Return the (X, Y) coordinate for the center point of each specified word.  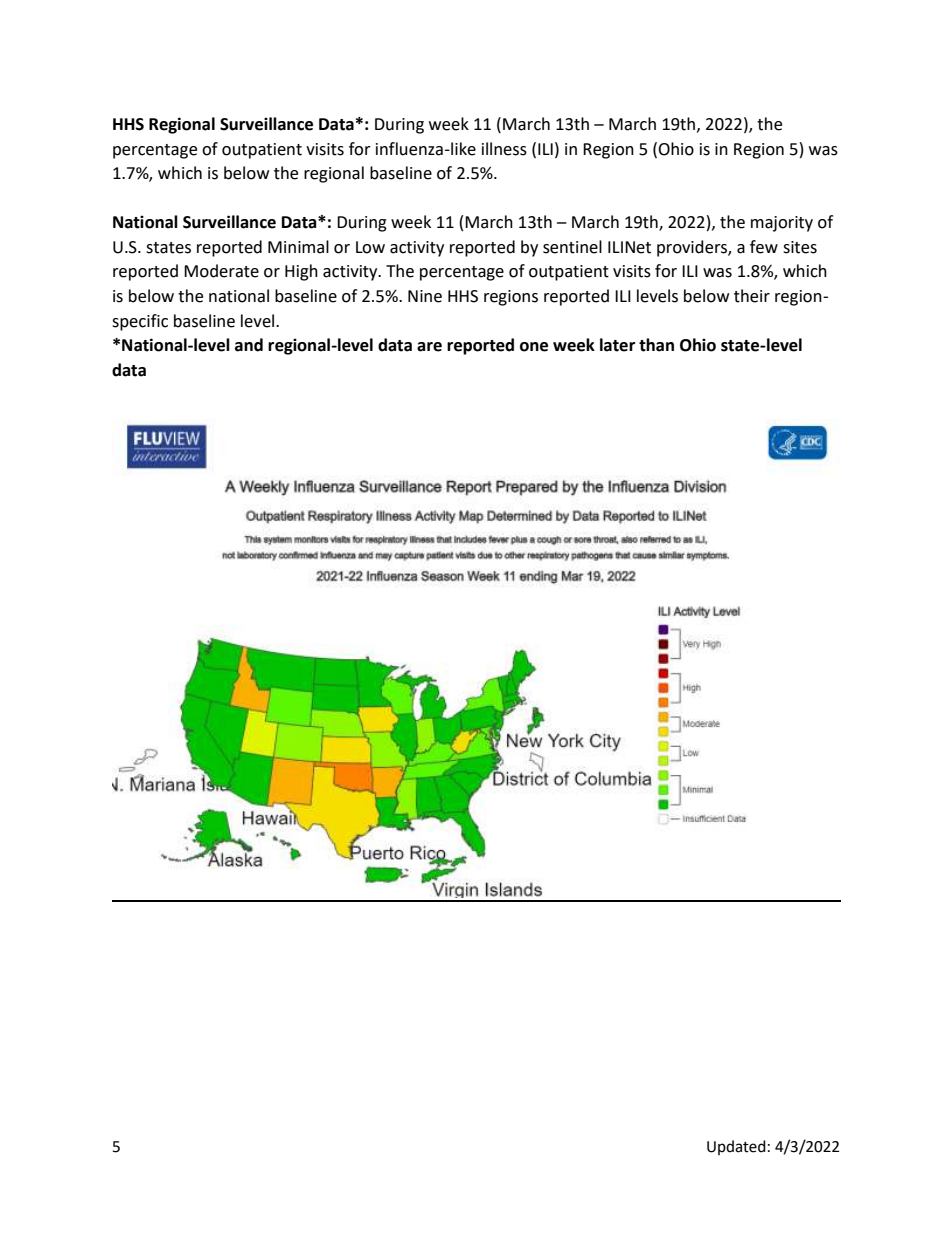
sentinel (572, 247)
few (764, 247)
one (534, 347)
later (617, 345)
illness (504, 149)
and (249, 345)
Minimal (298, 247)
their (752, 296)
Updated (736, 1147)
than (656, 345)
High (301, 272)
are (429, 347)
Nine (425, 296)
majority (782, 224)
